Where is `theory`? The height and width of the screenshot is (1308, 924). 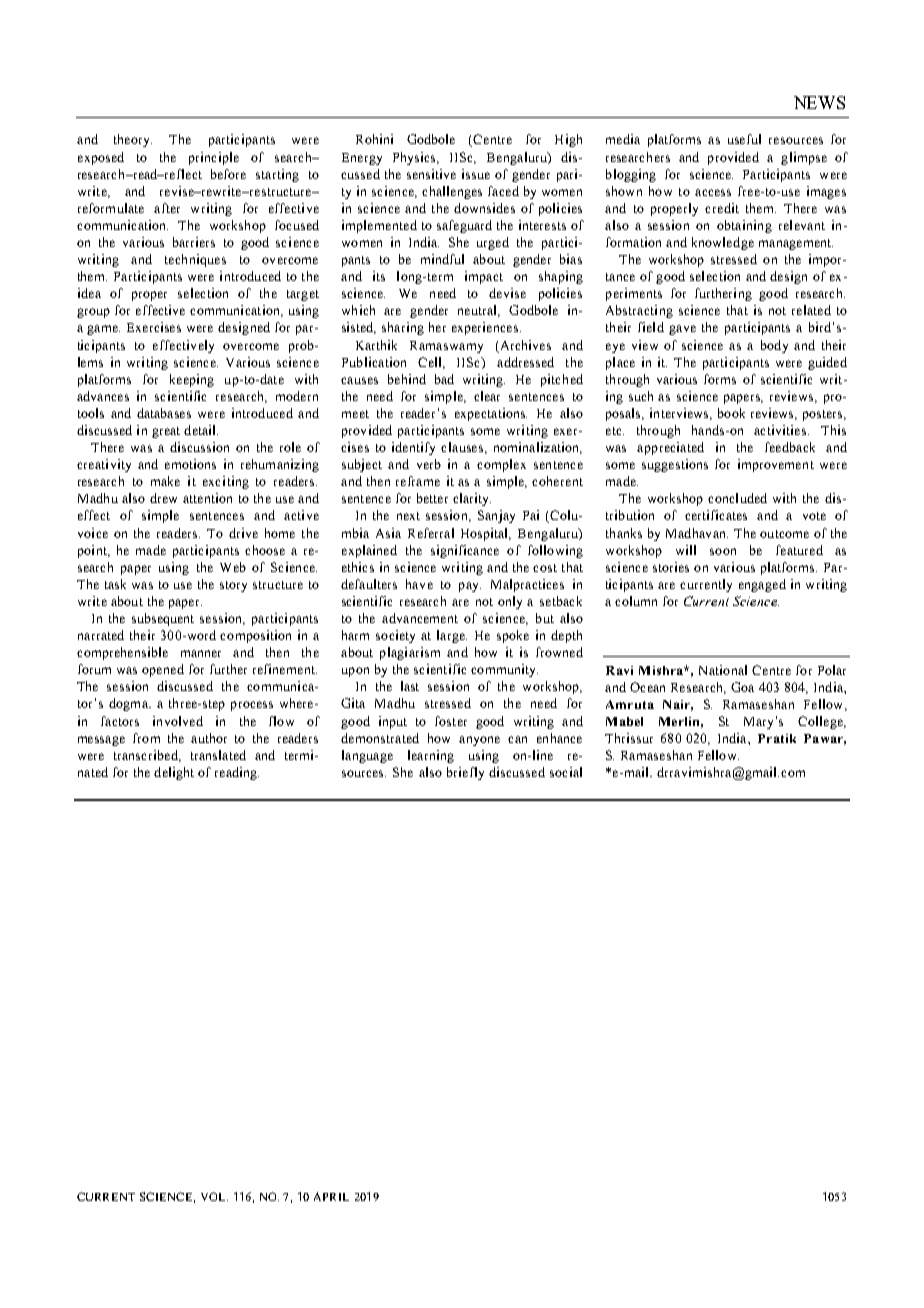
theory is located at coordinates (133, 140).
